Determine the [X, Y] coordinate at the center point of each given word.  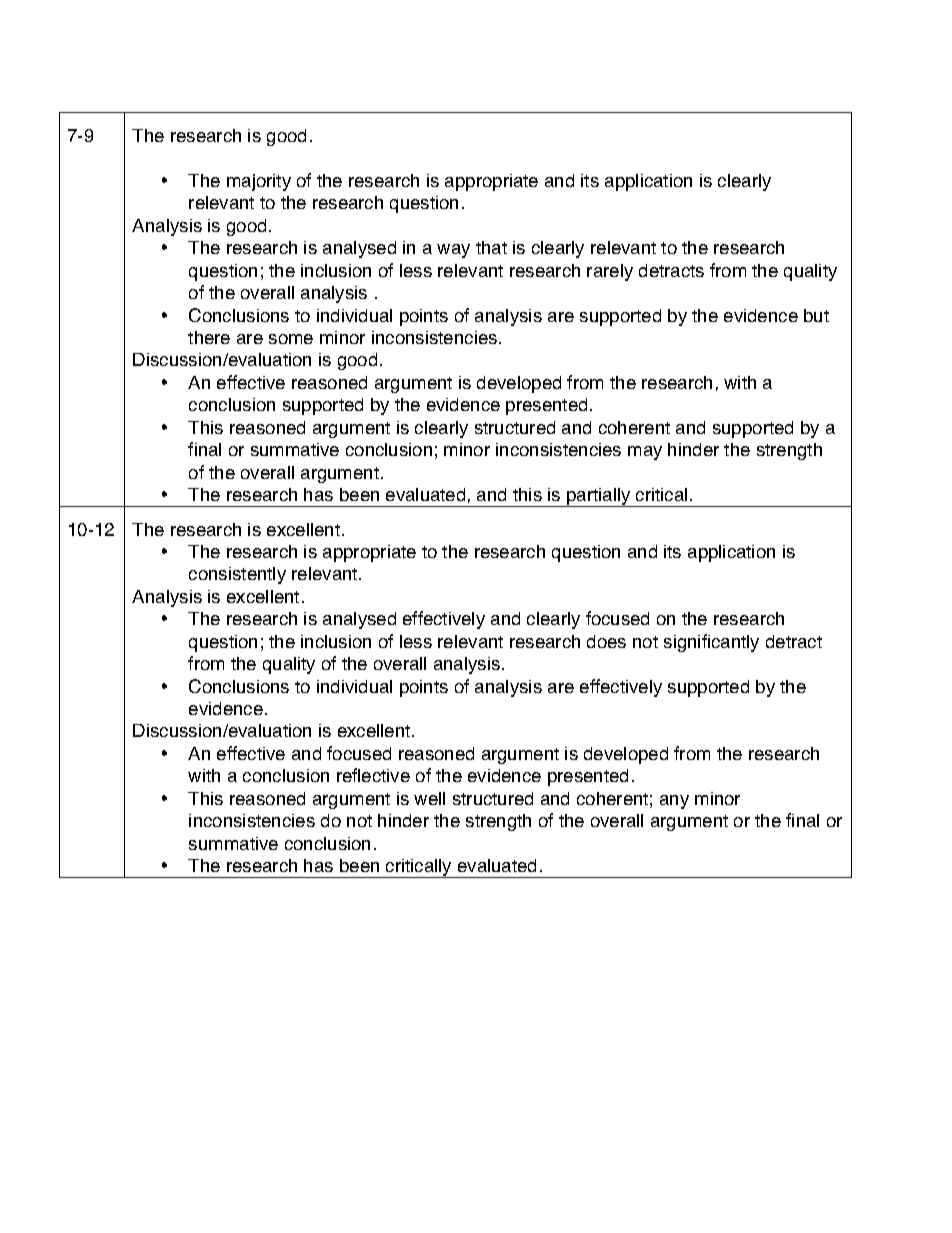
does [606, 641]
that [491, 247]
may [645, 453]
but [816, 315]
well [429, 798]
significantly [711, 643]
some [291, 339]
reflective [373, 775]
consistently [237, 575]
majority [259, 182]
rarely [610, 272]
